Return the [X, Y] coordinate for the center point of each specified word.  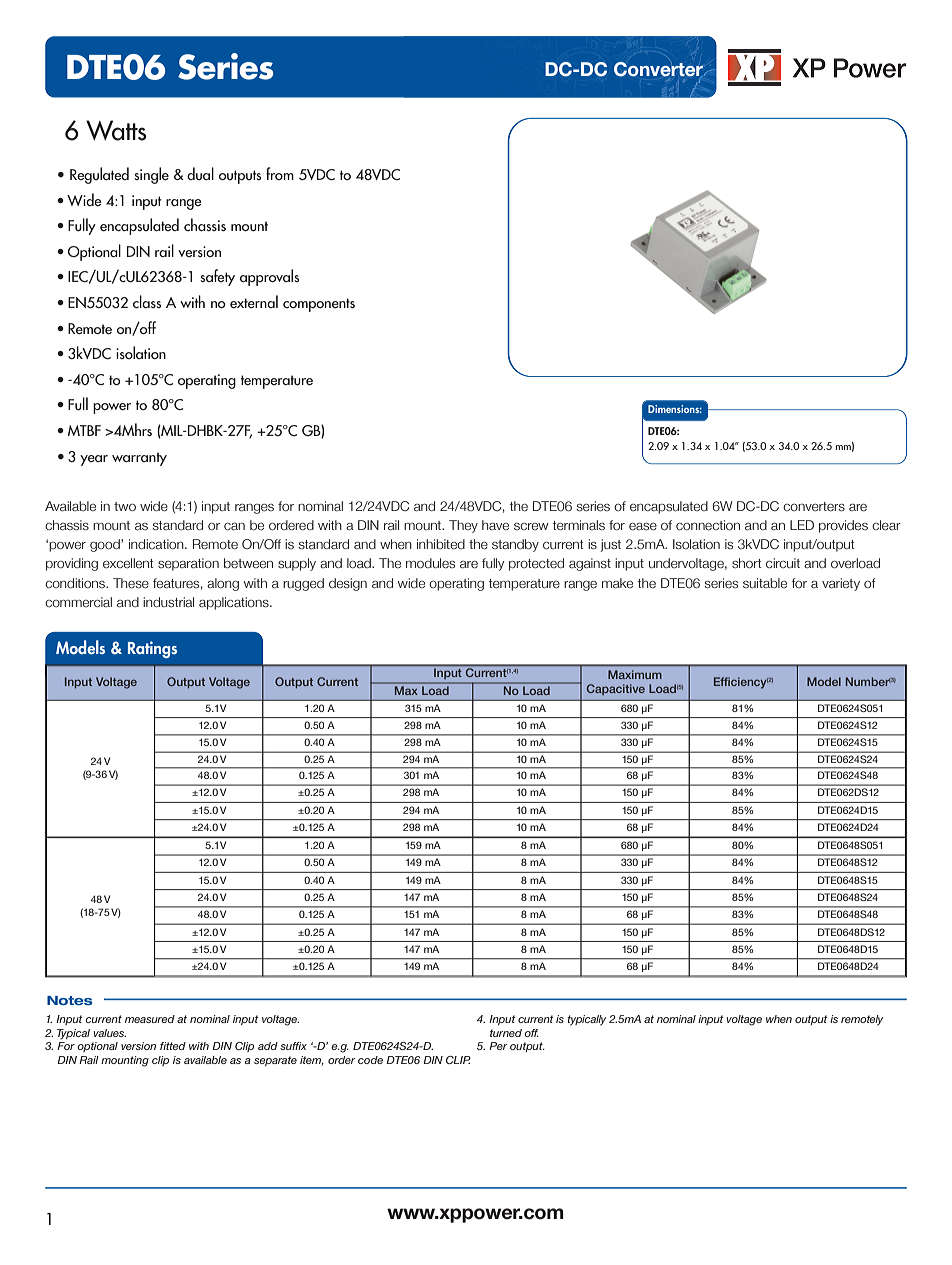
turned [506, 1033]
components [319, 305]
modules [430, 563]
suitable [765, 583]
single [151, 175]
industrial [168, 602]
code [370, 1060]
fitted [173, 1046]
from [280, 173]
